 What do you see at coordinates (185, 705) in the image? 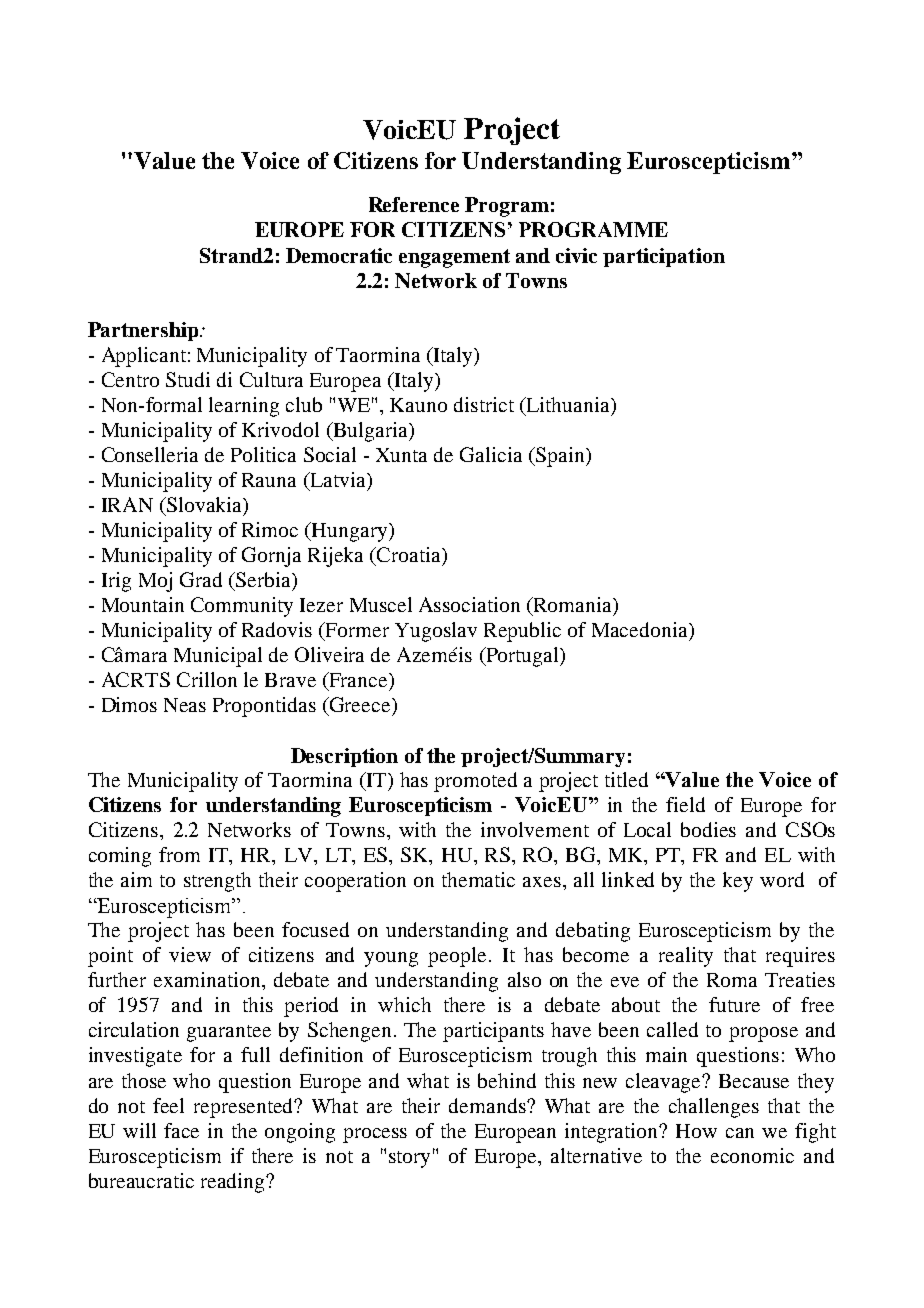
I see `Neas` at bounding box center [185, 705].
